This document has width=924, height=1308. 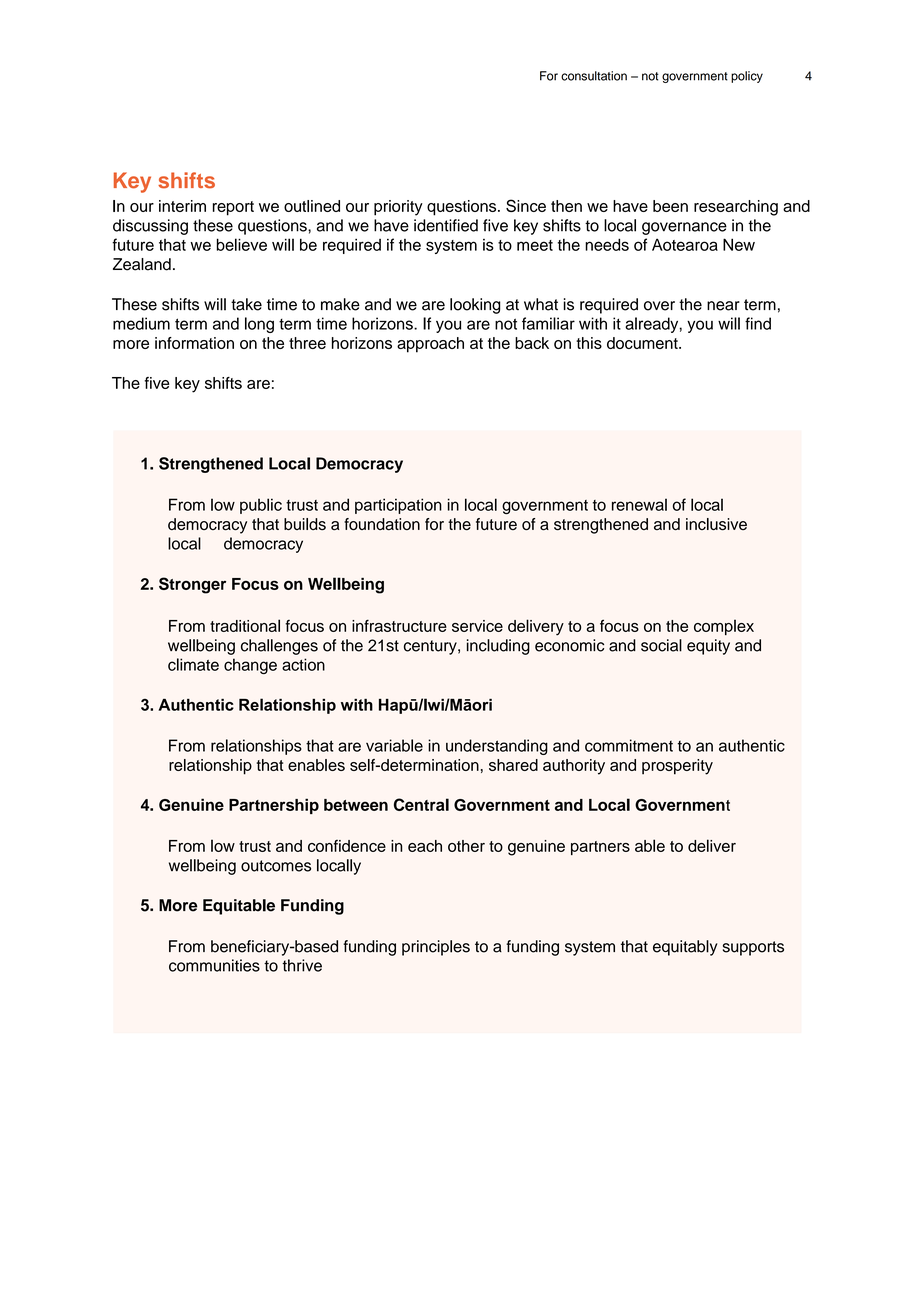 I want to click on consultation, so click(x=594, y=76).
